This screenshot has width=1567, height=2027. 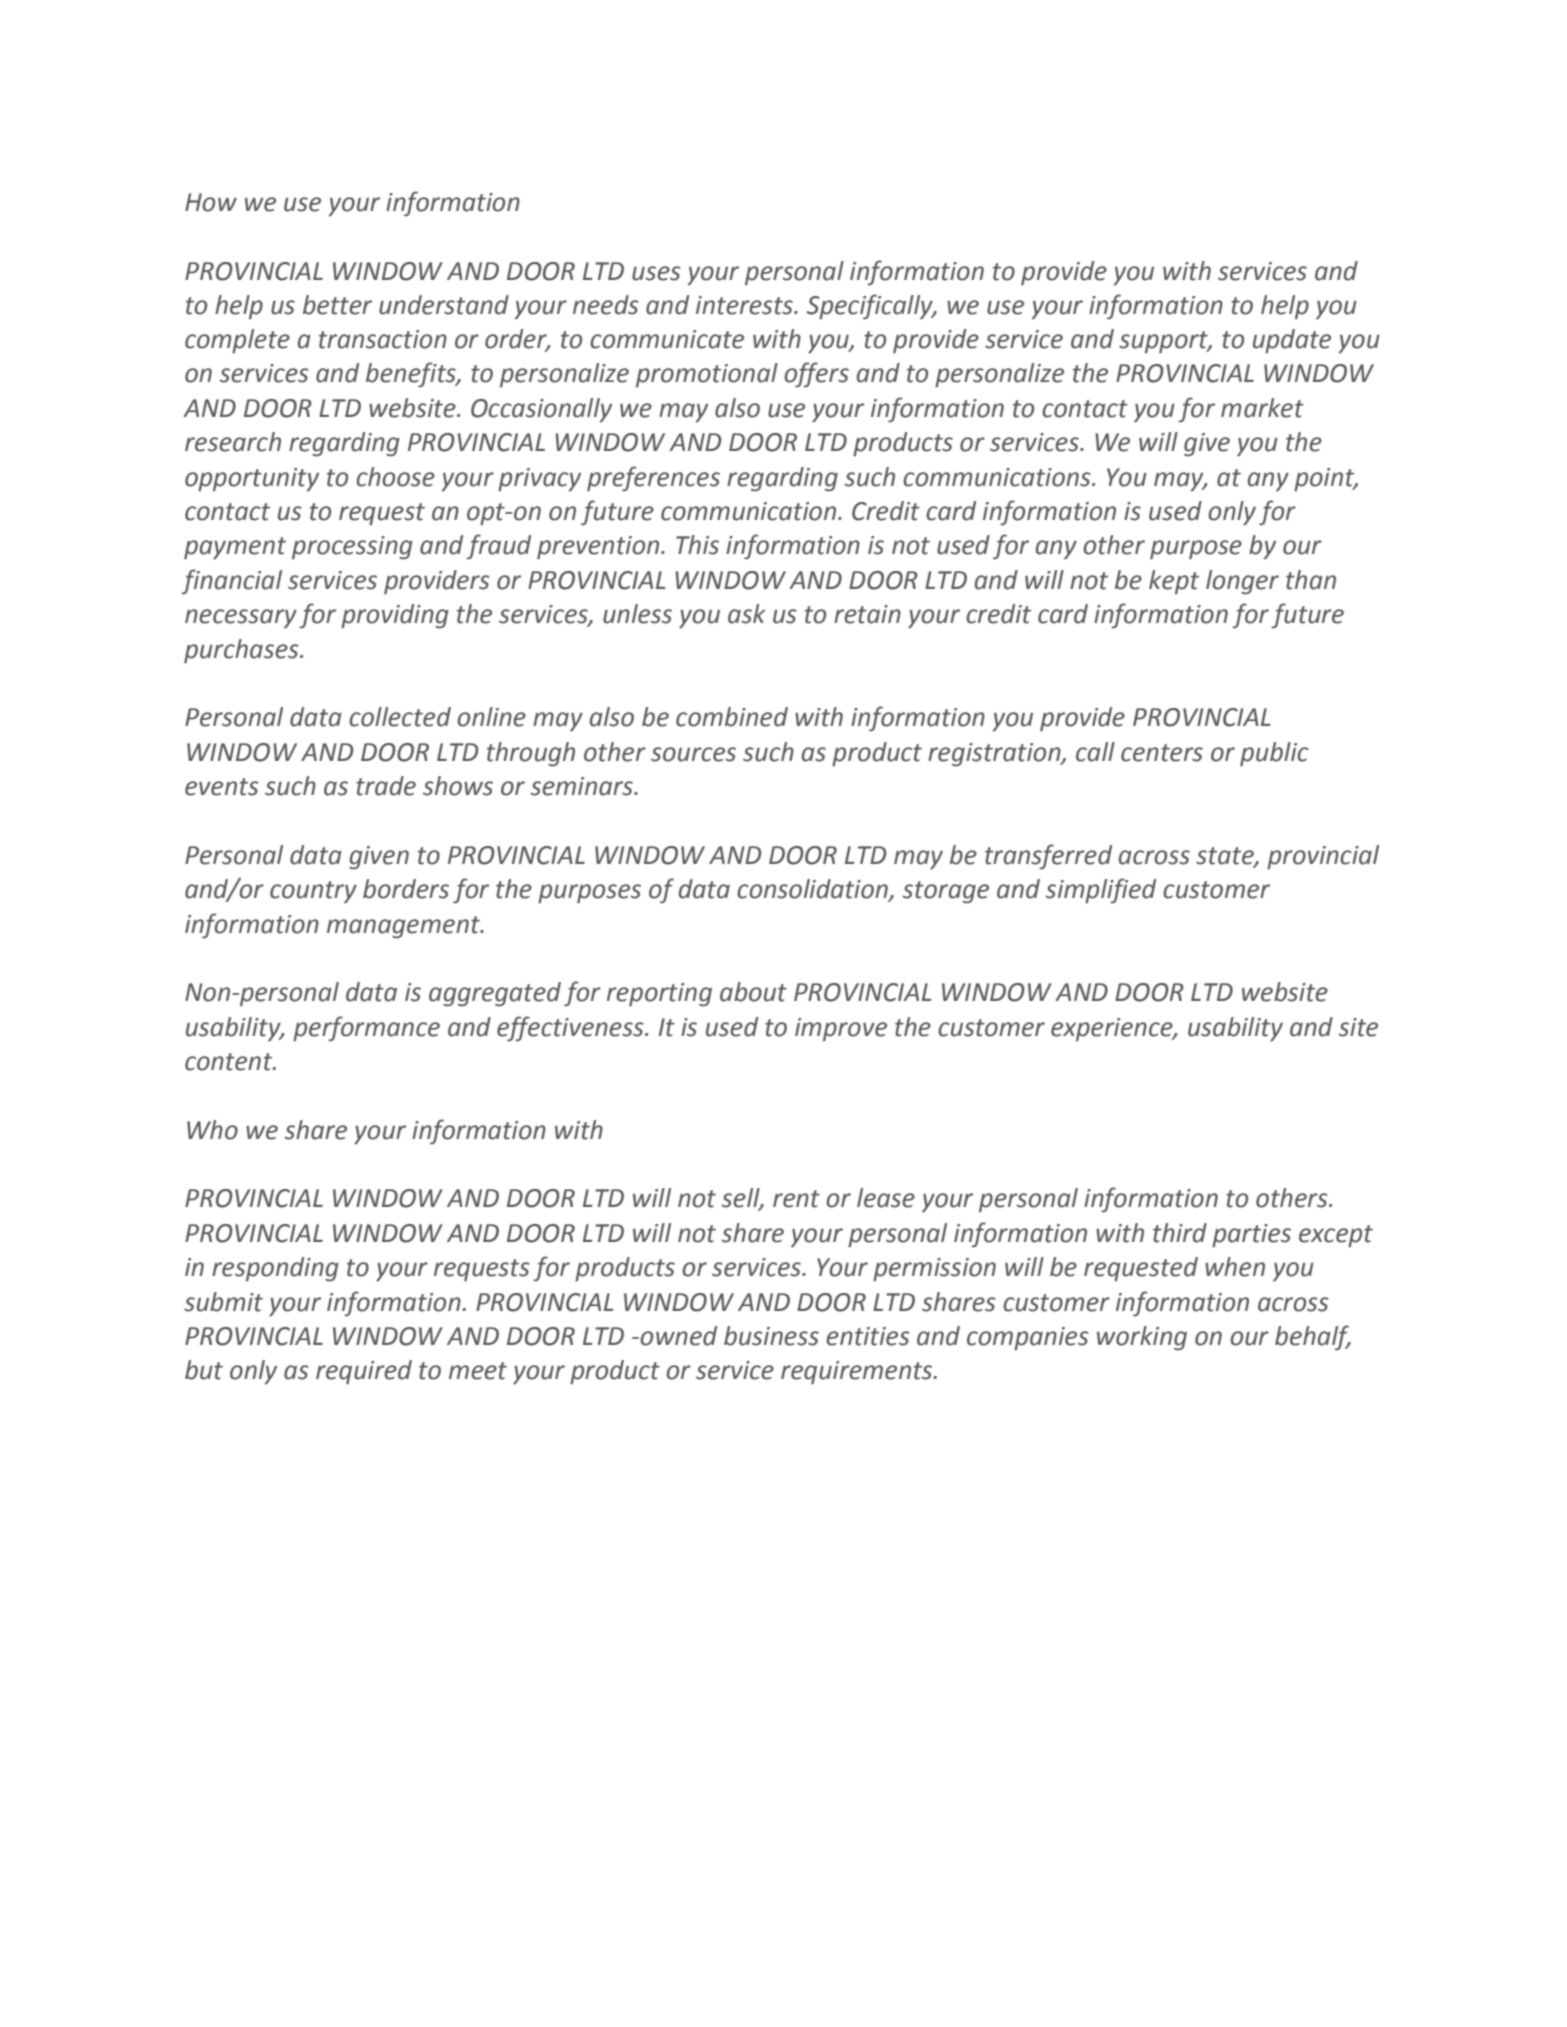 What do you see at coordinates (386, 786) in the screenshot?
I see `trade` at bounding box center [386, 786].
